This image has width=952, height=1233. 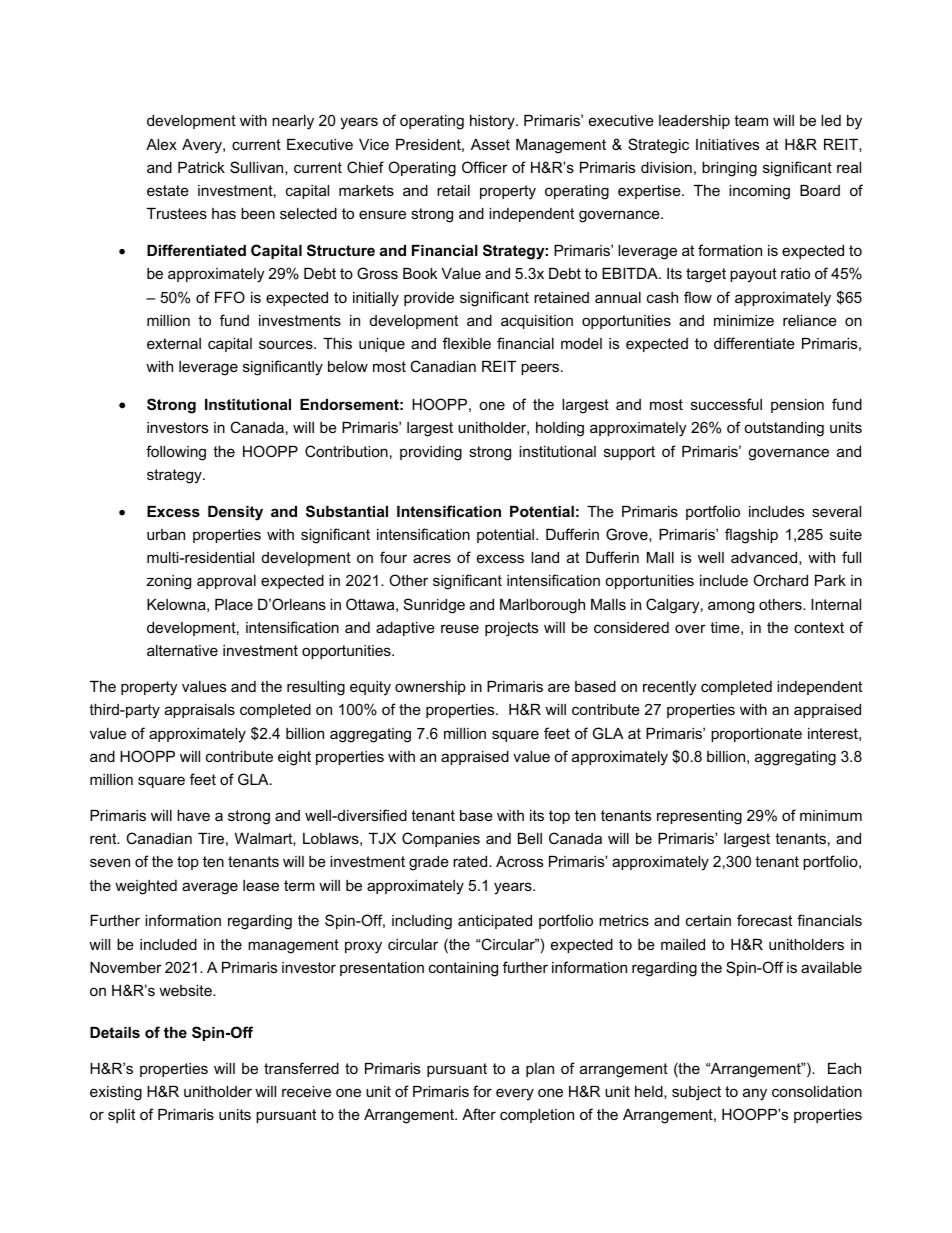 I want to click on Initiatives, so click(x=727, y=144).
